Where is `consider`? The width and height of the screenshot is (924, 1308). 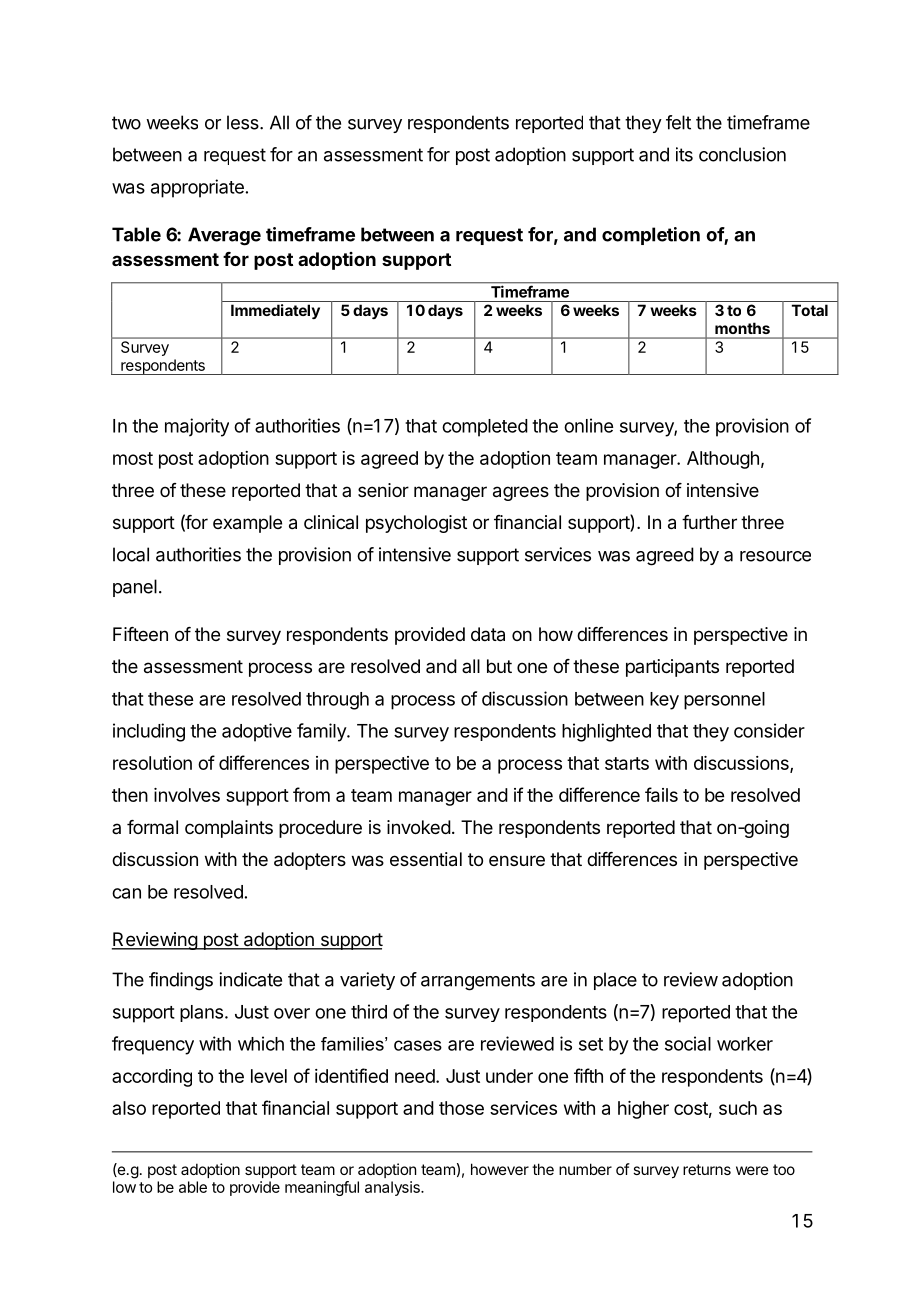
consider is located at coordinates (769, 730).
